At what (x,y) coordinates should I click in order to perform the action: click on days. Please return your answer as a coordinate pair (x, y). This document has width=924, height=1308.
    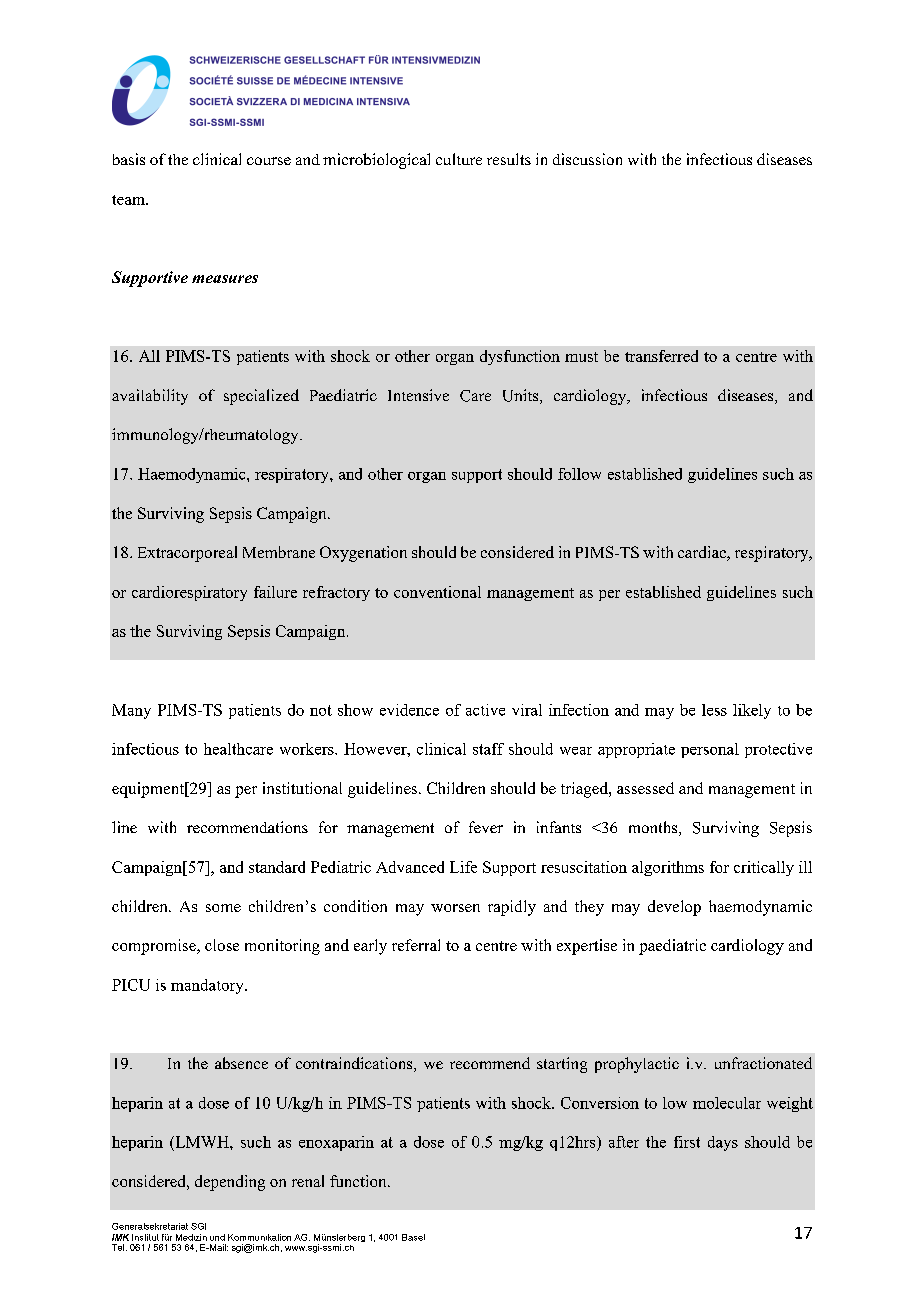
    Looking at the image, I should click on (723, 1143).
